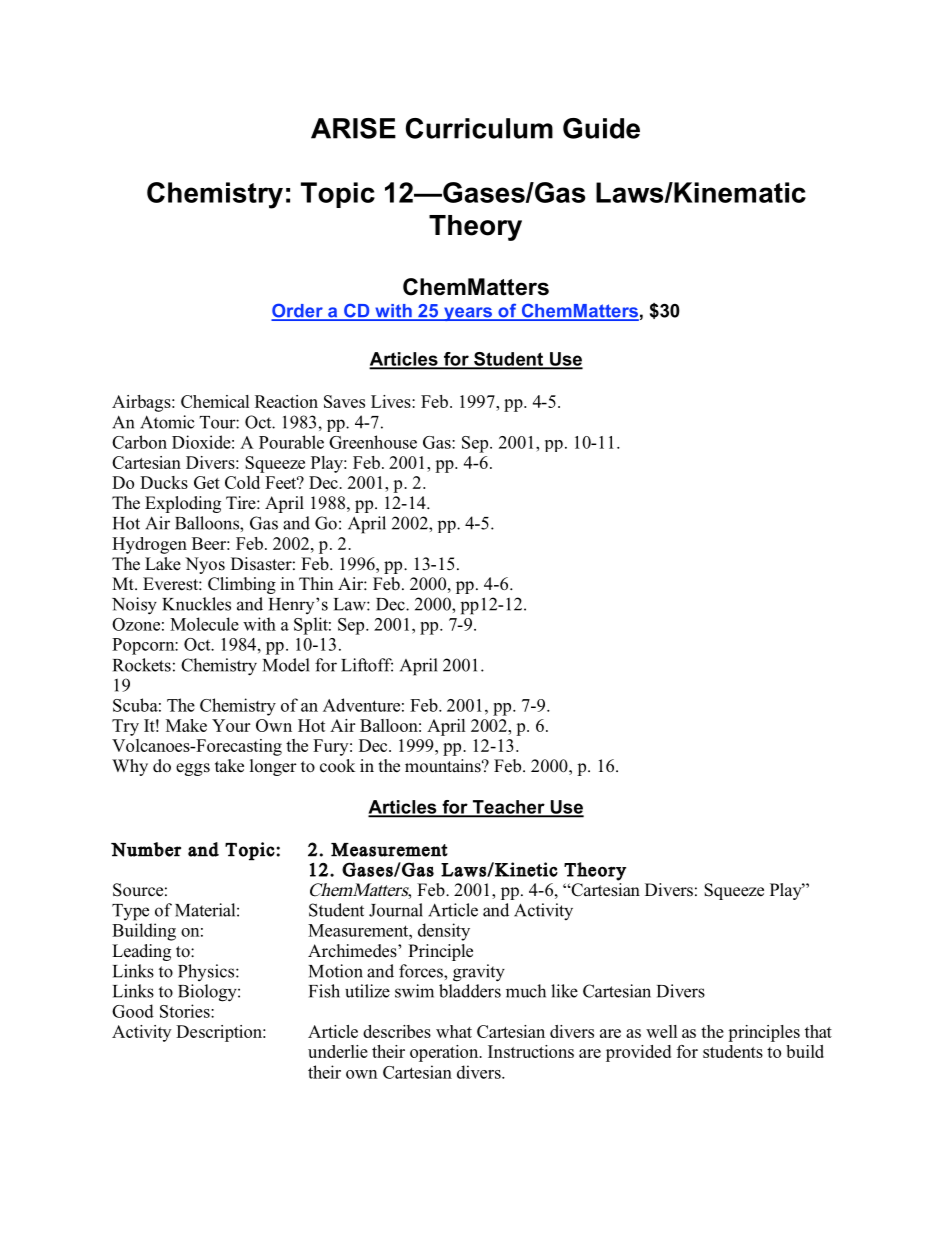  What do you see at coordinates (242, 585) in the screenshot?
I see `Climbing` at bounding box center [242, 585].
